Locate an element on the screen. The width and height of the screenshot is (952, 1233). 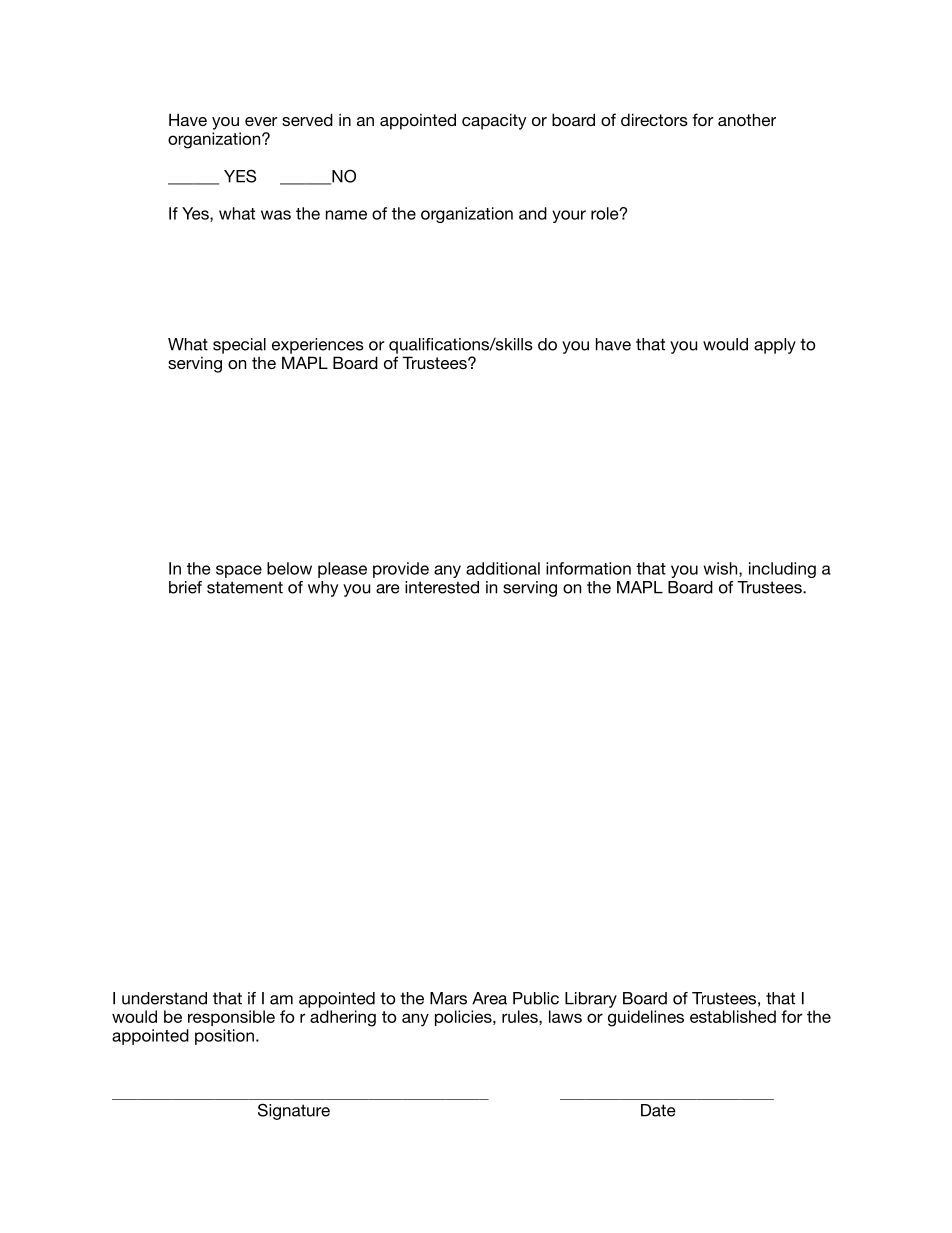
capacity is located at coordinates (494, 121).
